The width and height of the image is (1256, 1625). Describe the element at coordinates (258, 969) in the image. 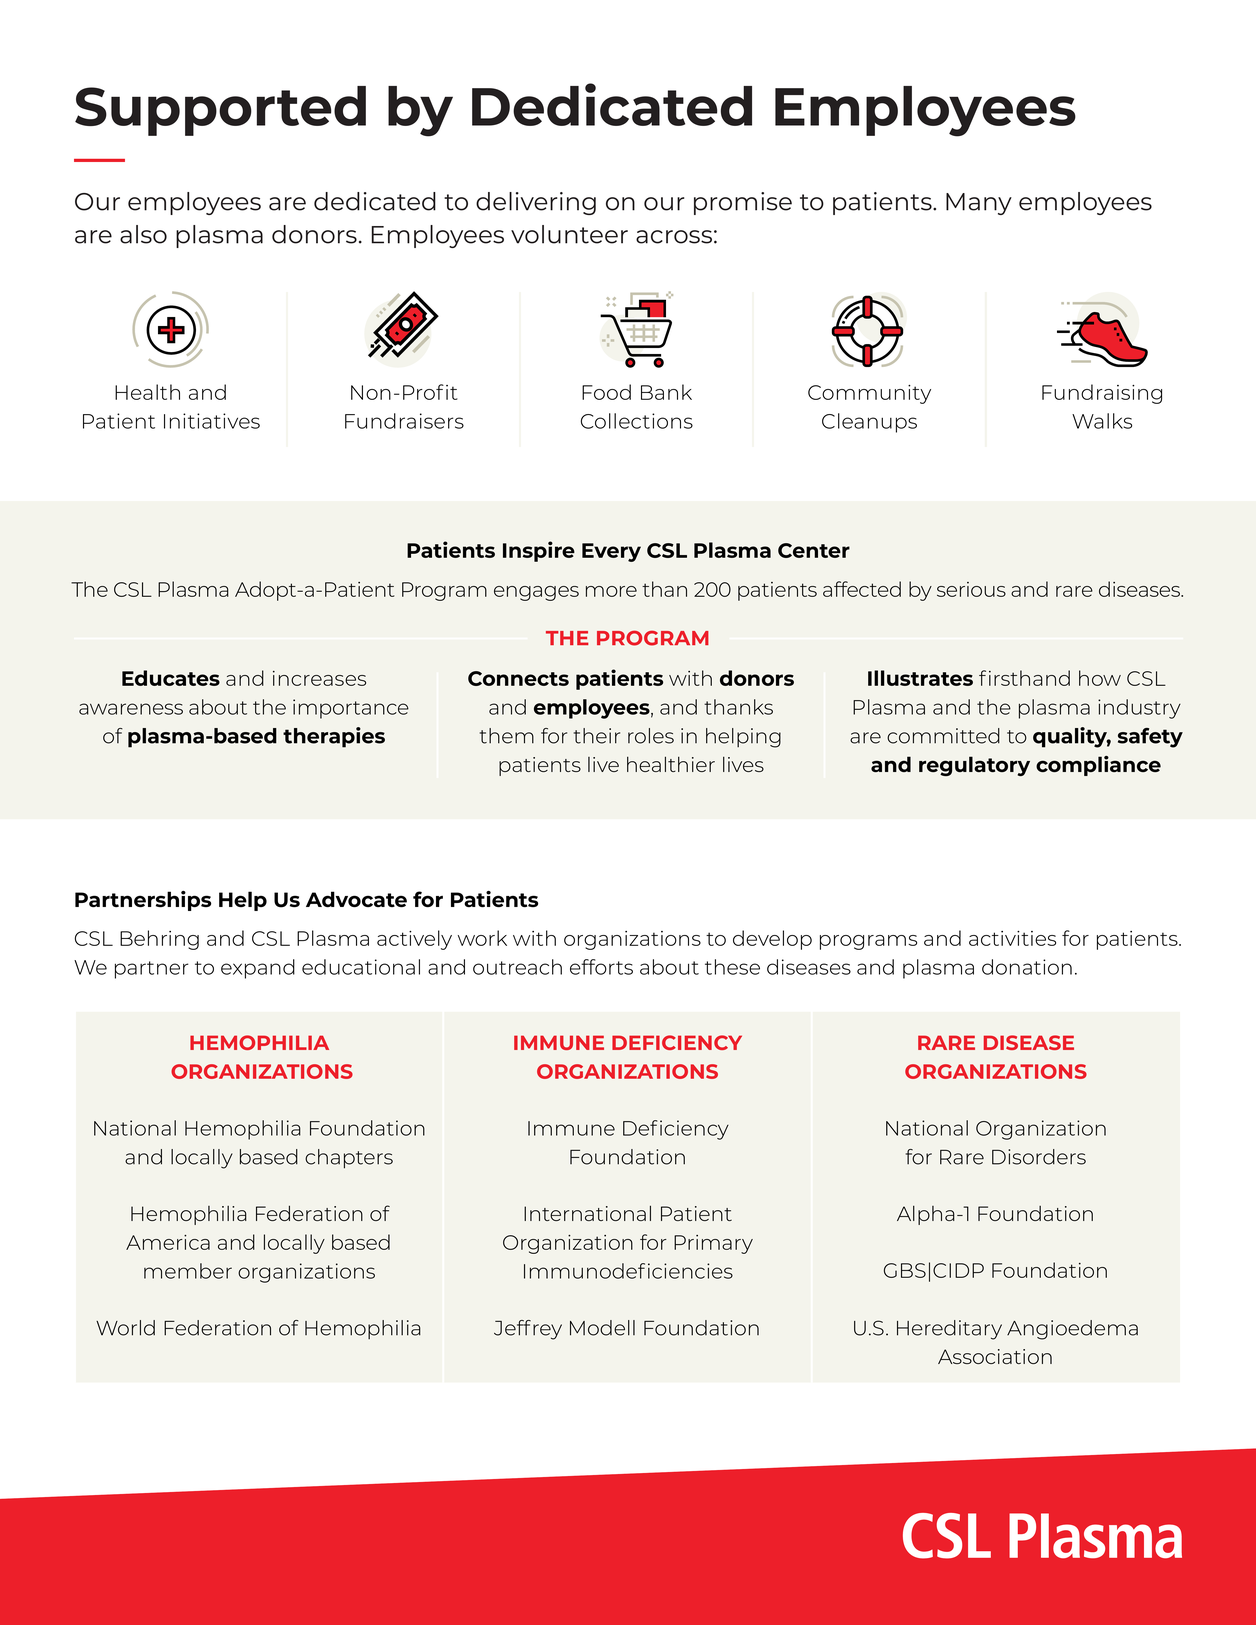

I see `expand` at that location.
